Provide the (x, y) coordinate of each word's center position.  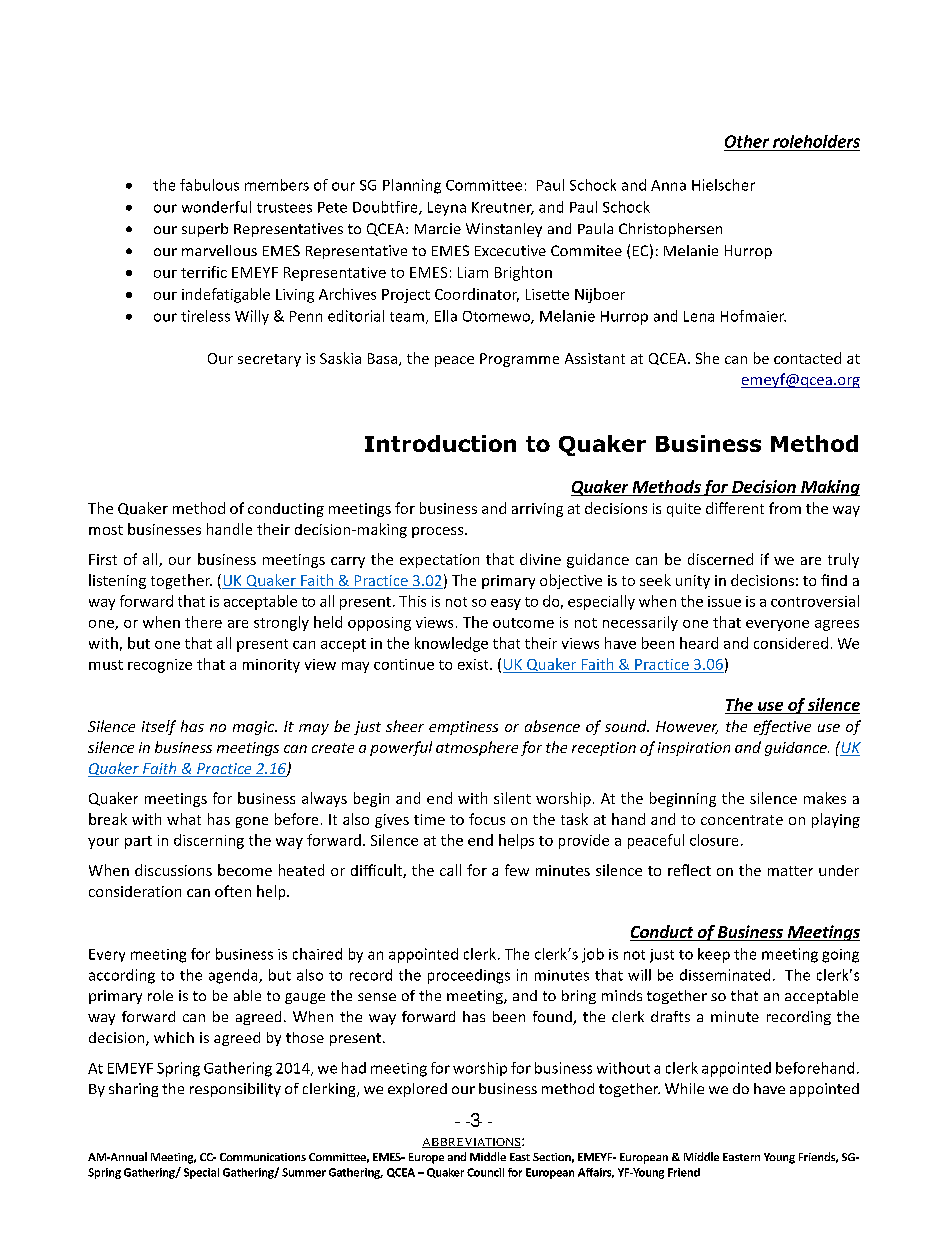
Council (485, 1172)
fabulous (209, 185)
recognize (160, 666)
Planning (412, 186)
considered (791, 643)
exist (474, 664)
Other (747, 141)
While (684, 1088)
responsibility (235, 1090)
